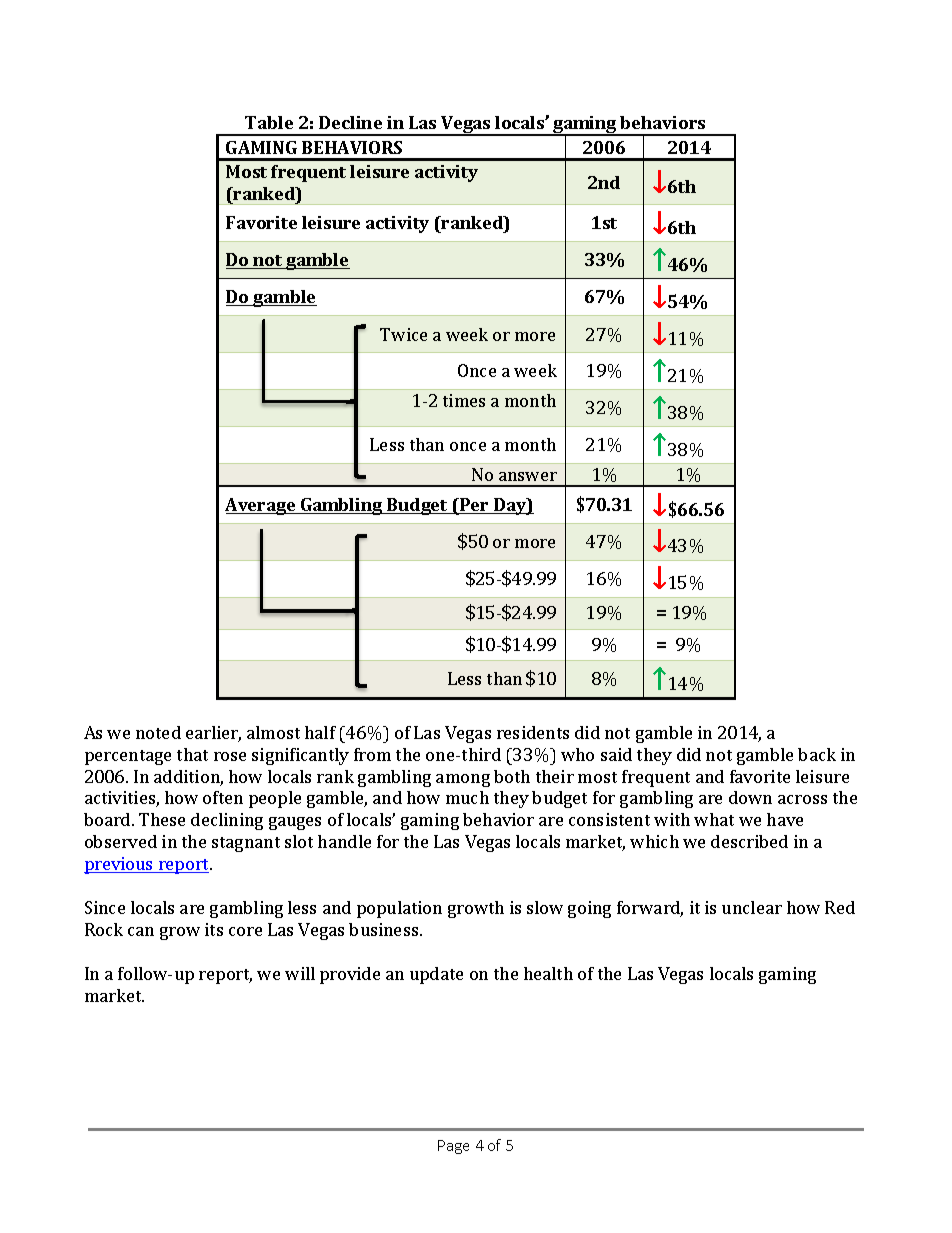 The height and width of the image is (1233, 952). I want to click on Average, so click(261, 506).
